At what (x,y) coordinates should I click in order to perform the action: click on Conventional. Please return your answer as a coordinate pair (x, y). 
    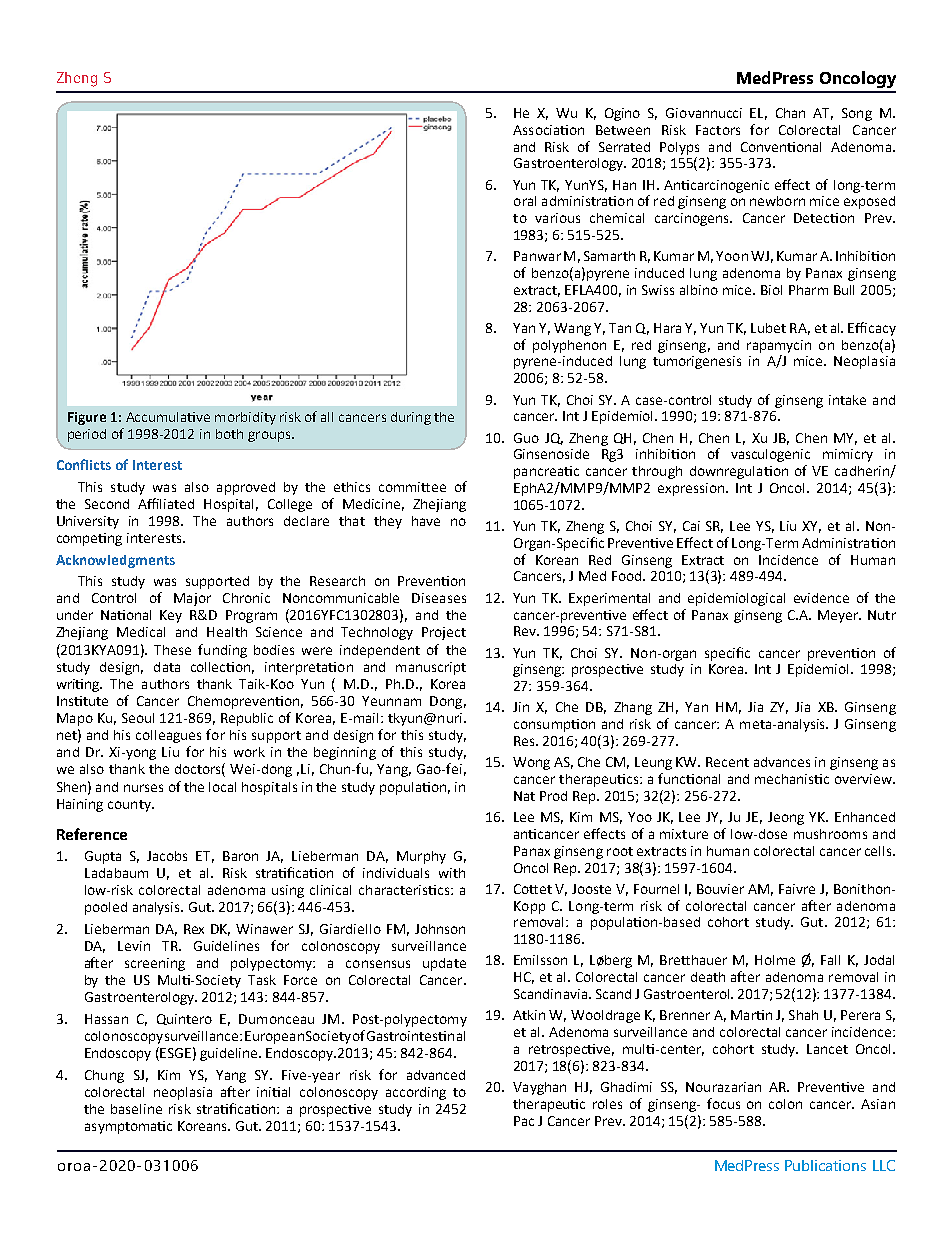
    Looking at the image, I should click on (781, 147).
